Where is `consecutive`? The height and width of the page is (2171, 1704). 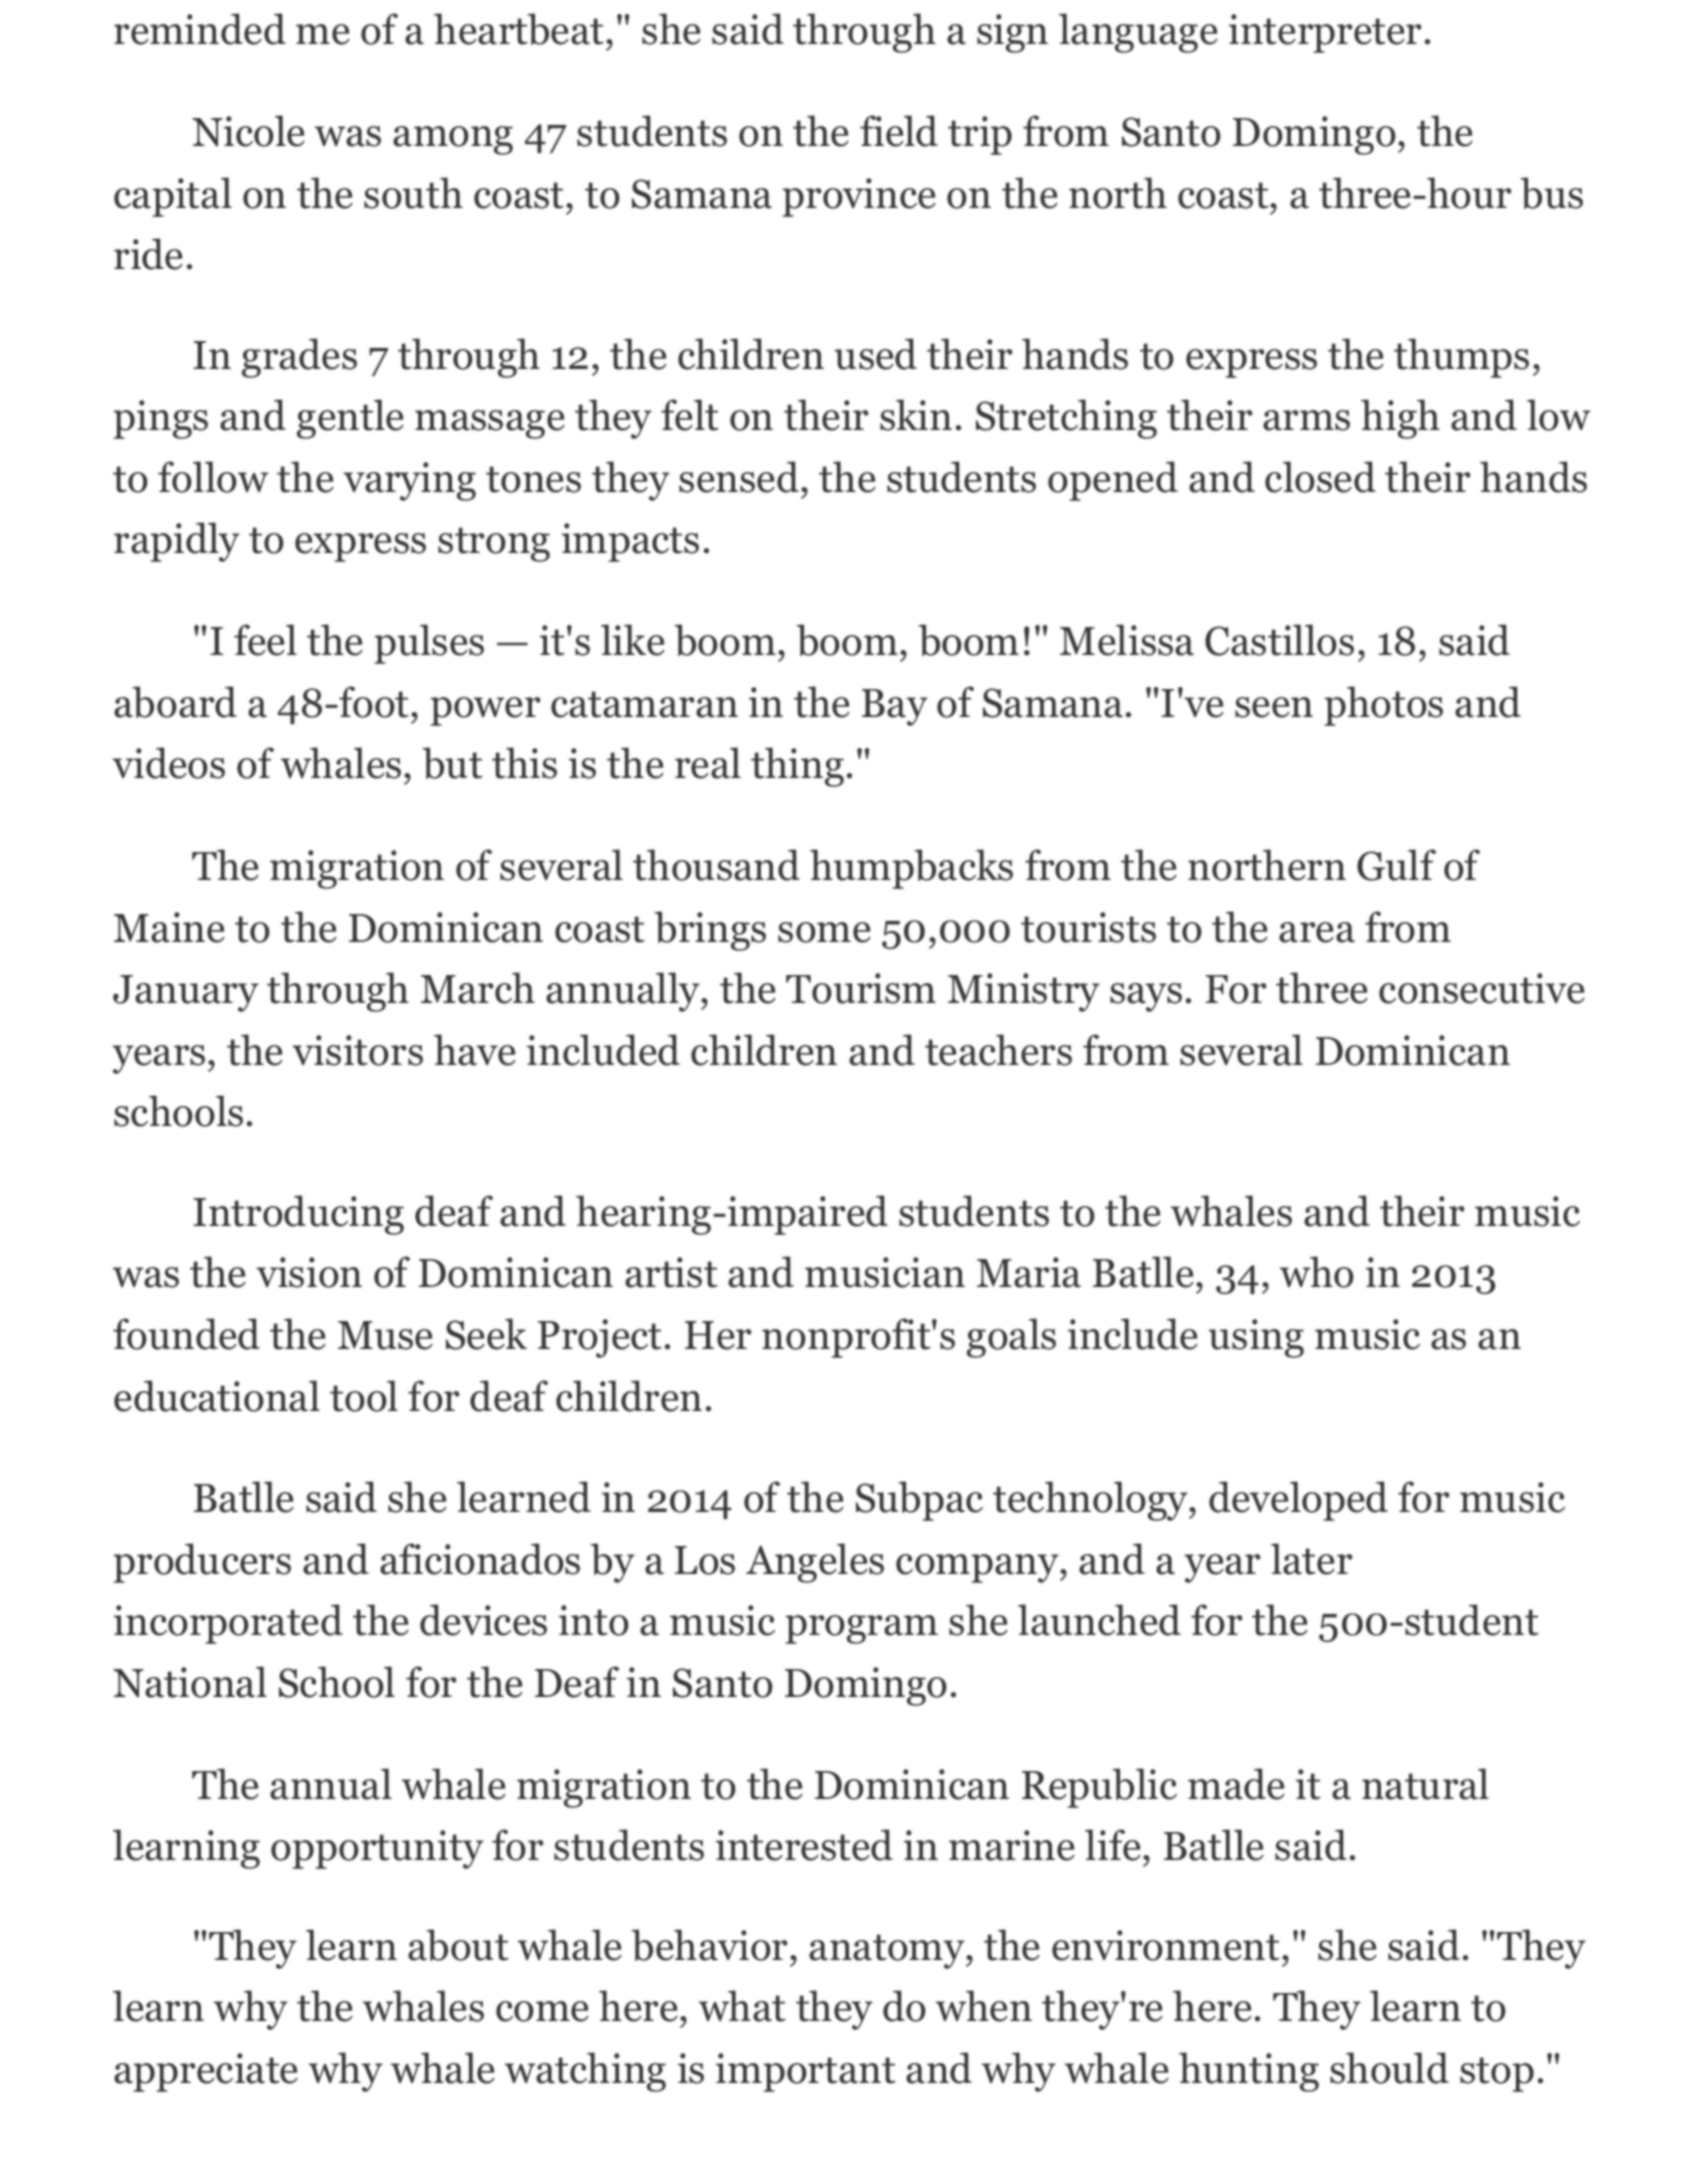 consecutive is located at coordinates (1482, 988).
